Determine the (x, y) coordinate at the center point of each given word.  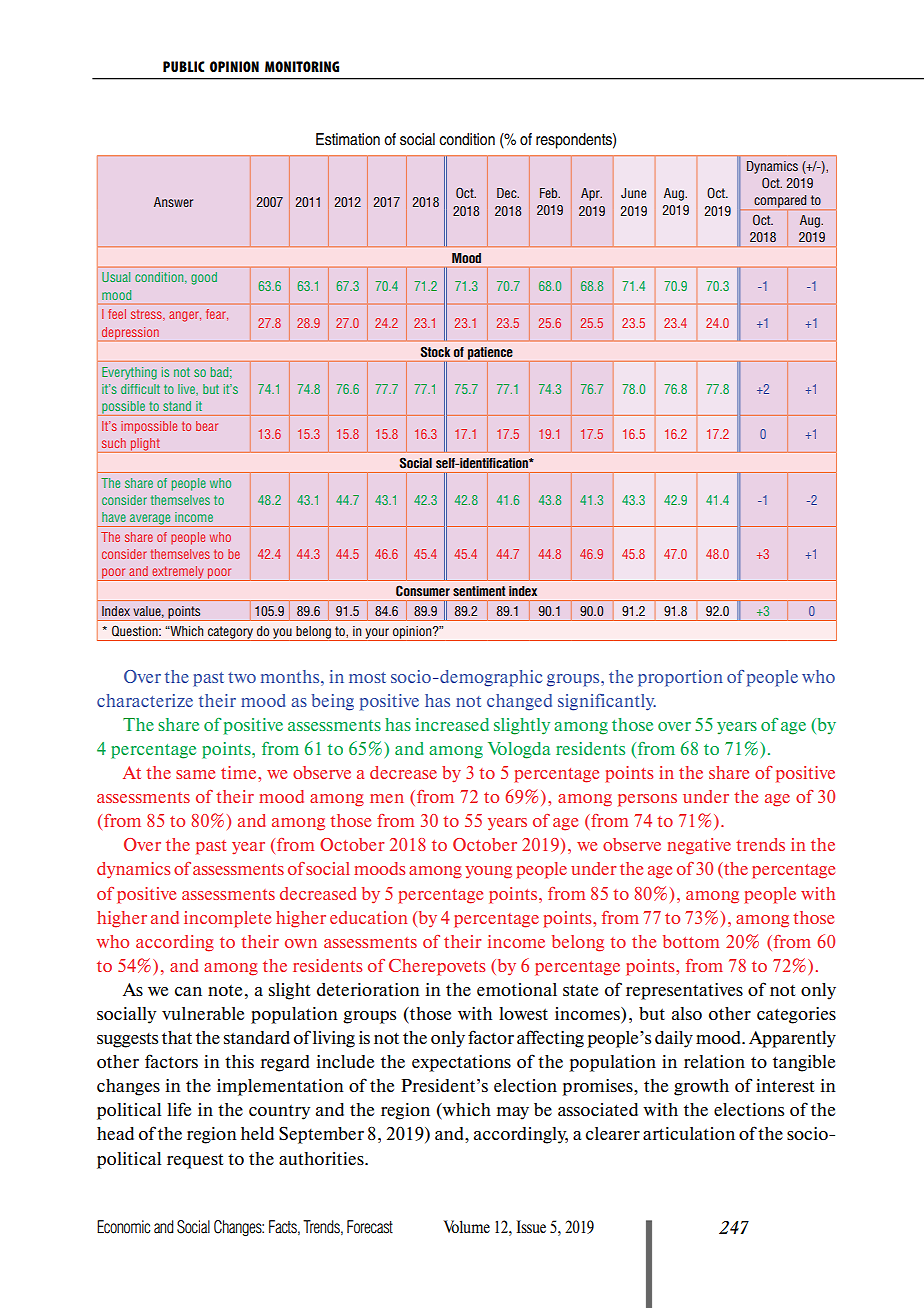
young (488, 872)
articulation (689, 1133)
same (195, 774)
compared (780, 203)
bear (207, 426)
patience (490, 354)
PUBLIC (184, 66)
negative (699, 846)
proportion (680, 678)
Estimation (348, 139)
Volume (467, 1226)
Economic (123, 1227)
